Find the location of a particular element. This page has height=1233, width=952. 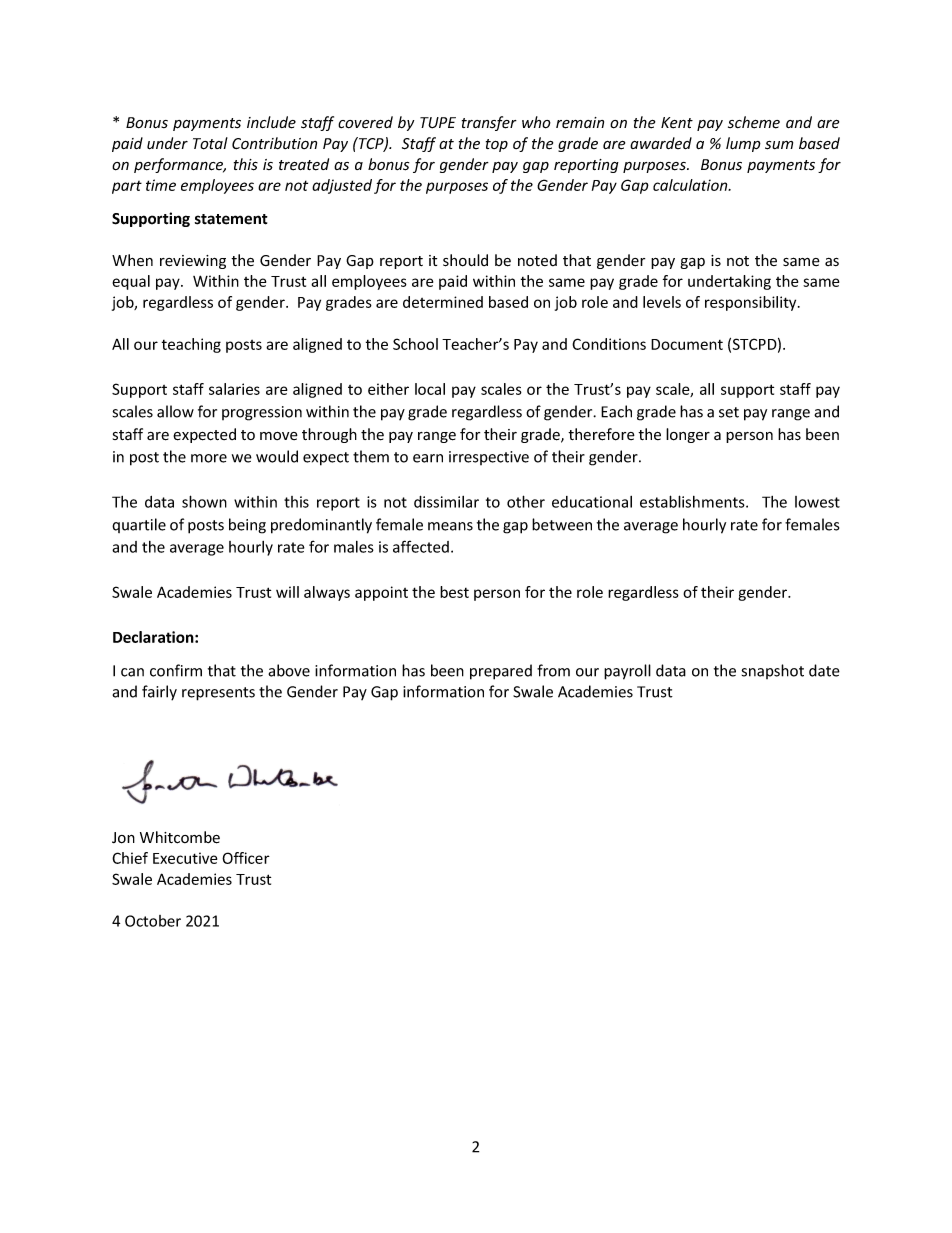

date is located at coordinates (824, 670).
